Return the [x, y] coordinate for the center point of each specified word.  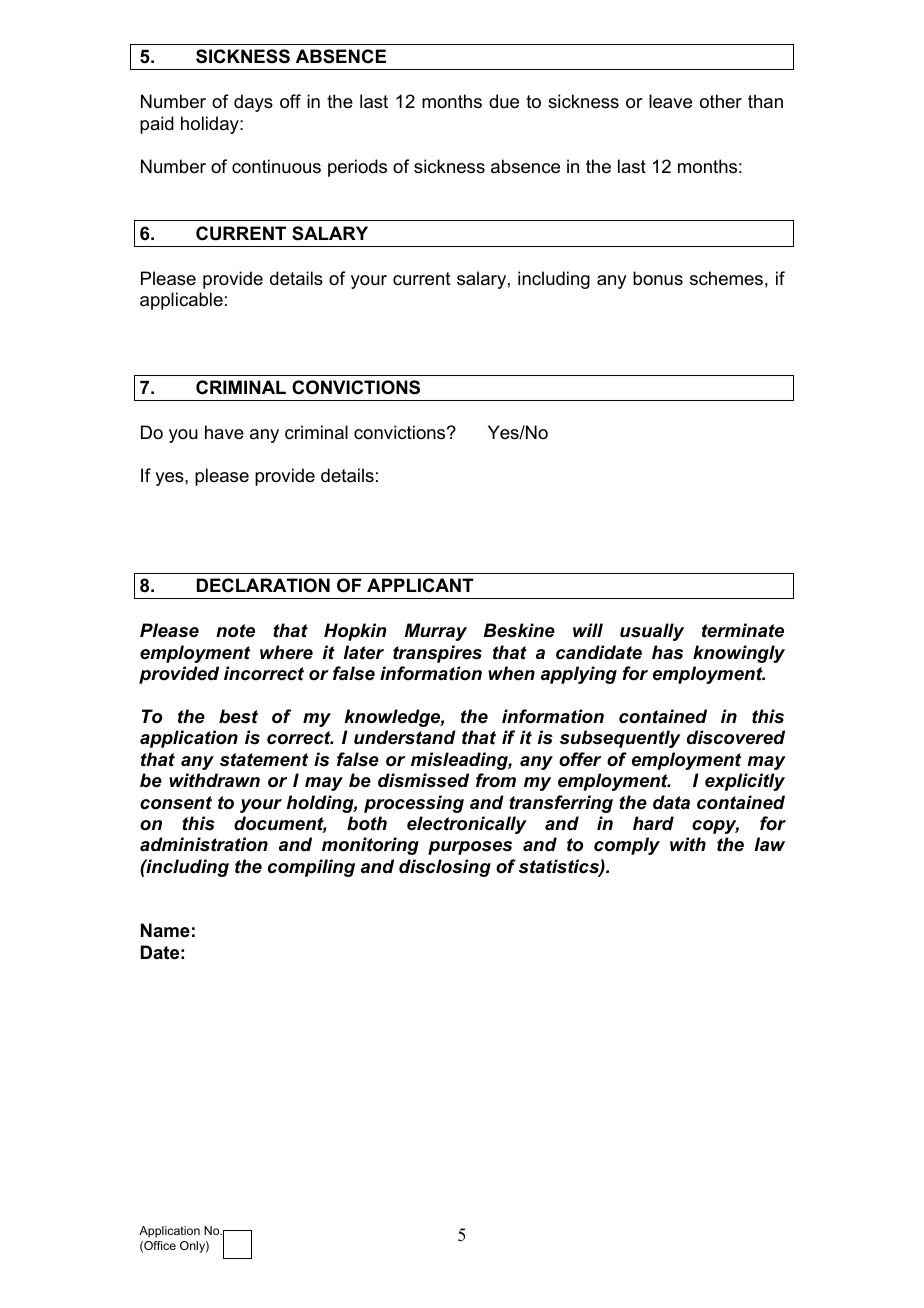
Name [165, 930]
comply [627, 846]
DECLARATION [263, 585]
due [504, 101]
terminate [743, 630]
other [721, 101]
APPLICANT [420, 585]
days [253, 103]
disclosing [445, 868]
